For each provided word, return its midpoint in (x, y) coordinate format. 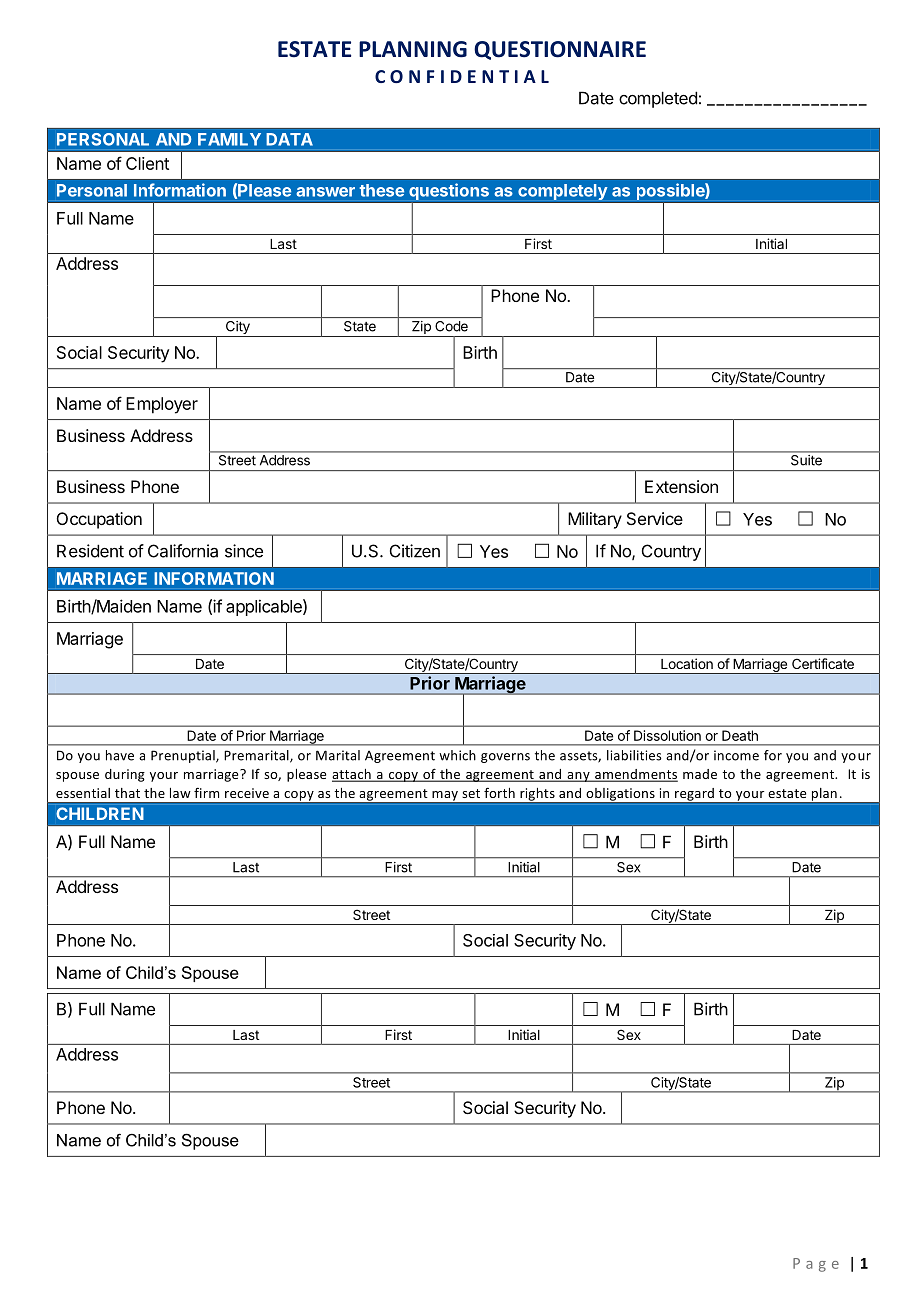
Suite (806, 460)
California (183, 551)
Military (595, 520)
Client (147, 163)
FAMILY (229, 139)
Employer (162, 405)
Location (687, 663)
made (700, 774)
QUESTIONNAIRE (560, 50)
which (457, 755)
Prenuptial (184, 756)
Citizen (415, 551)
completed (658, 99)
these (382, 190)
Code (451, 326)
